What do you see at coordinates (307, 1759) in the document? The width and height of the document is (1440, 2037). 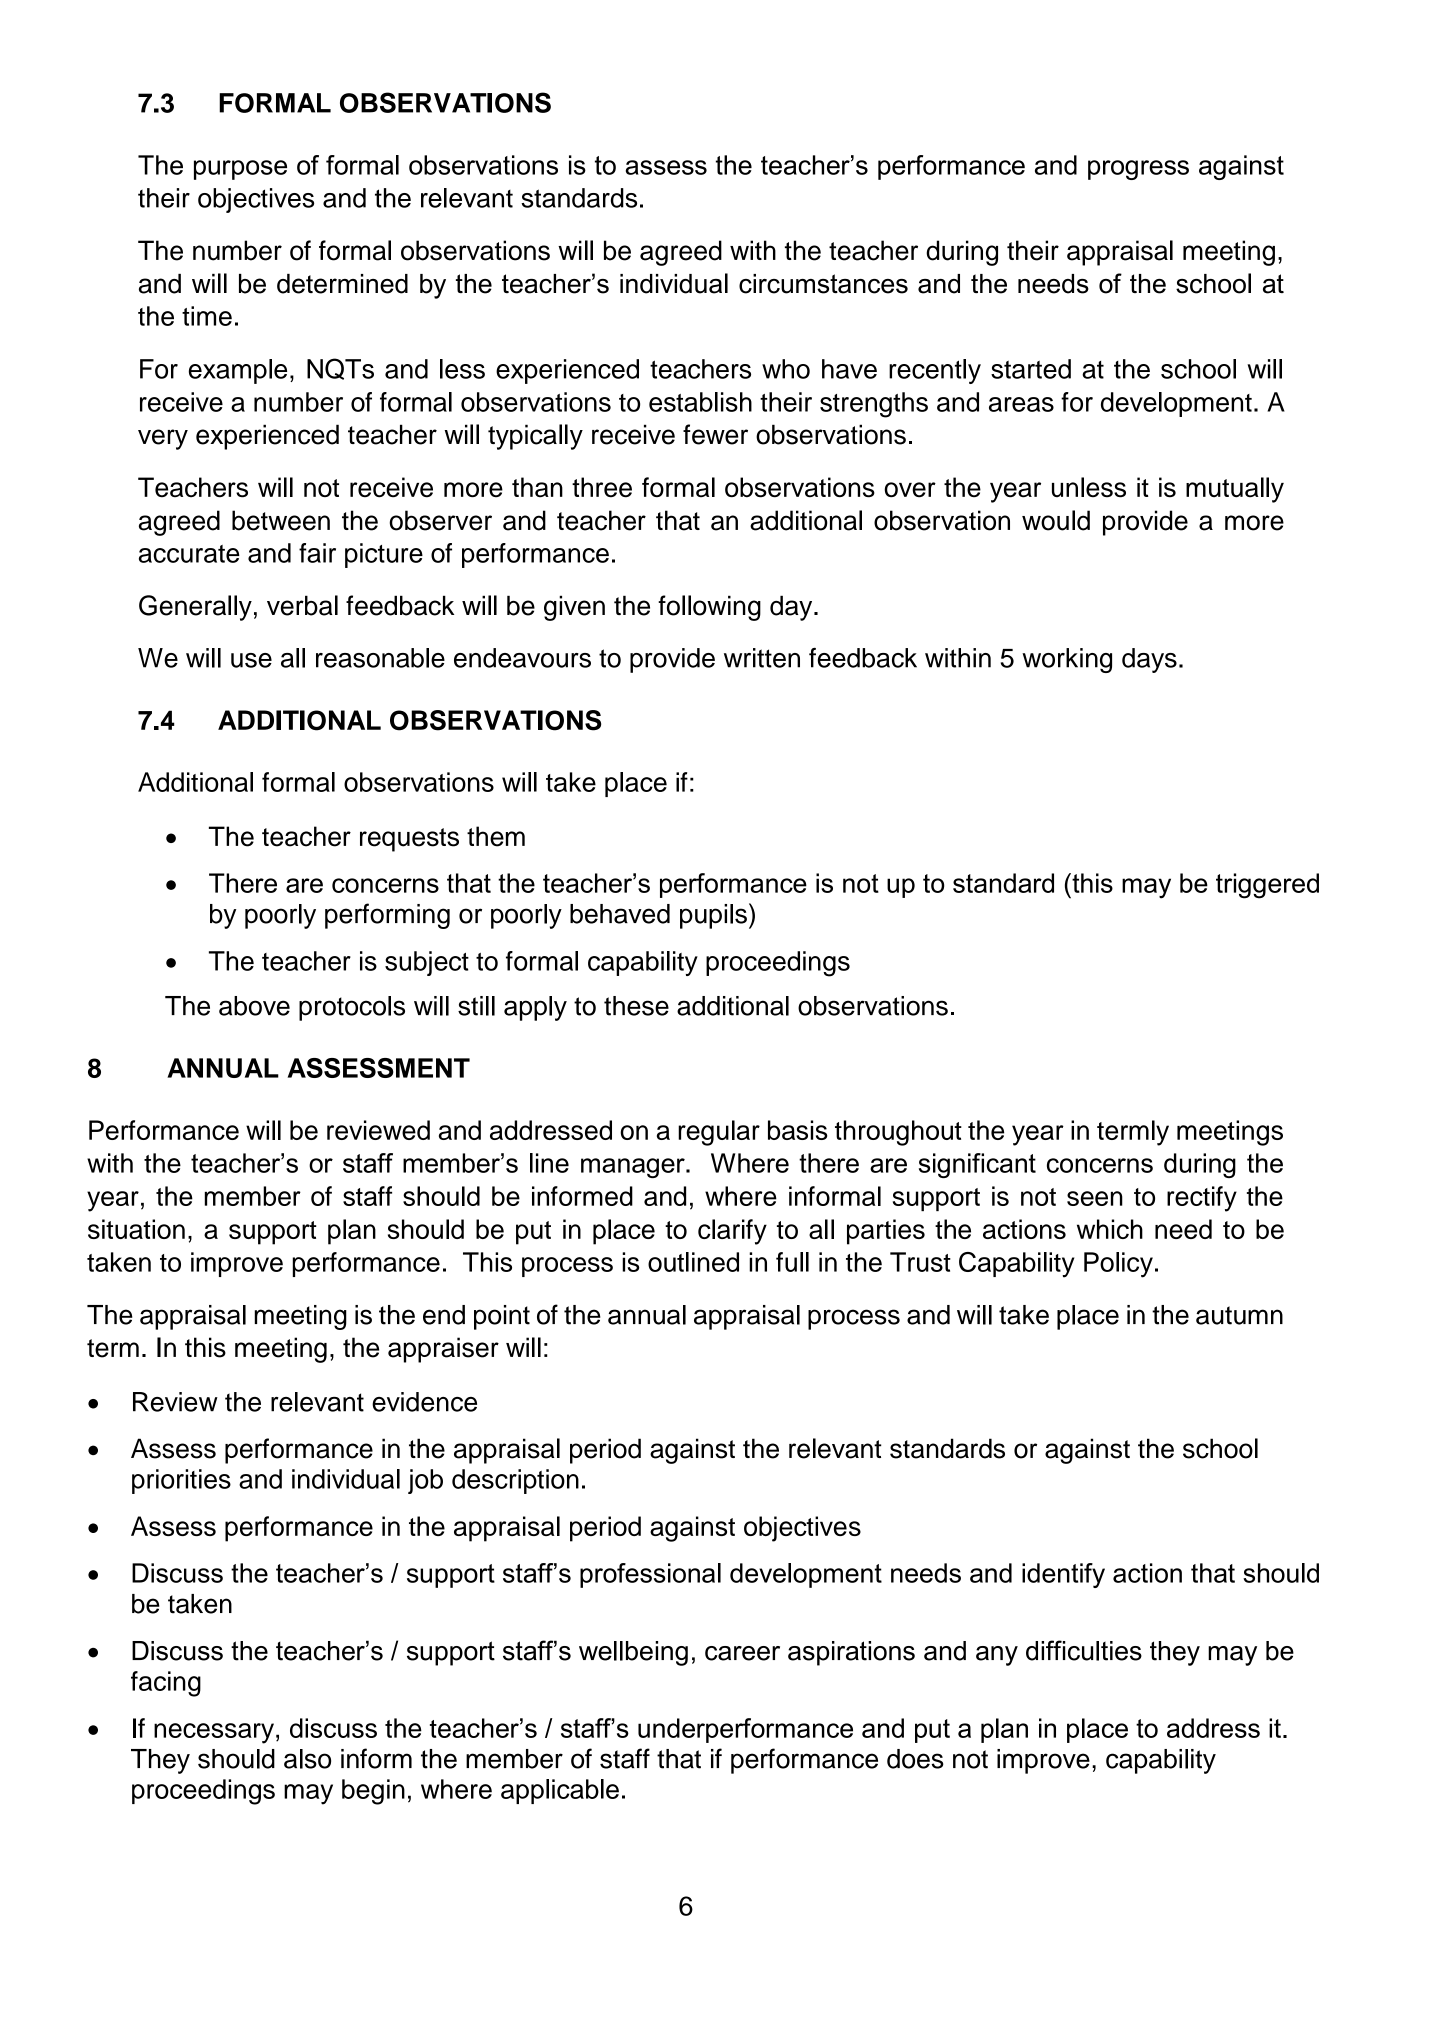 I see `also` at bounding box center [307, 1759].
